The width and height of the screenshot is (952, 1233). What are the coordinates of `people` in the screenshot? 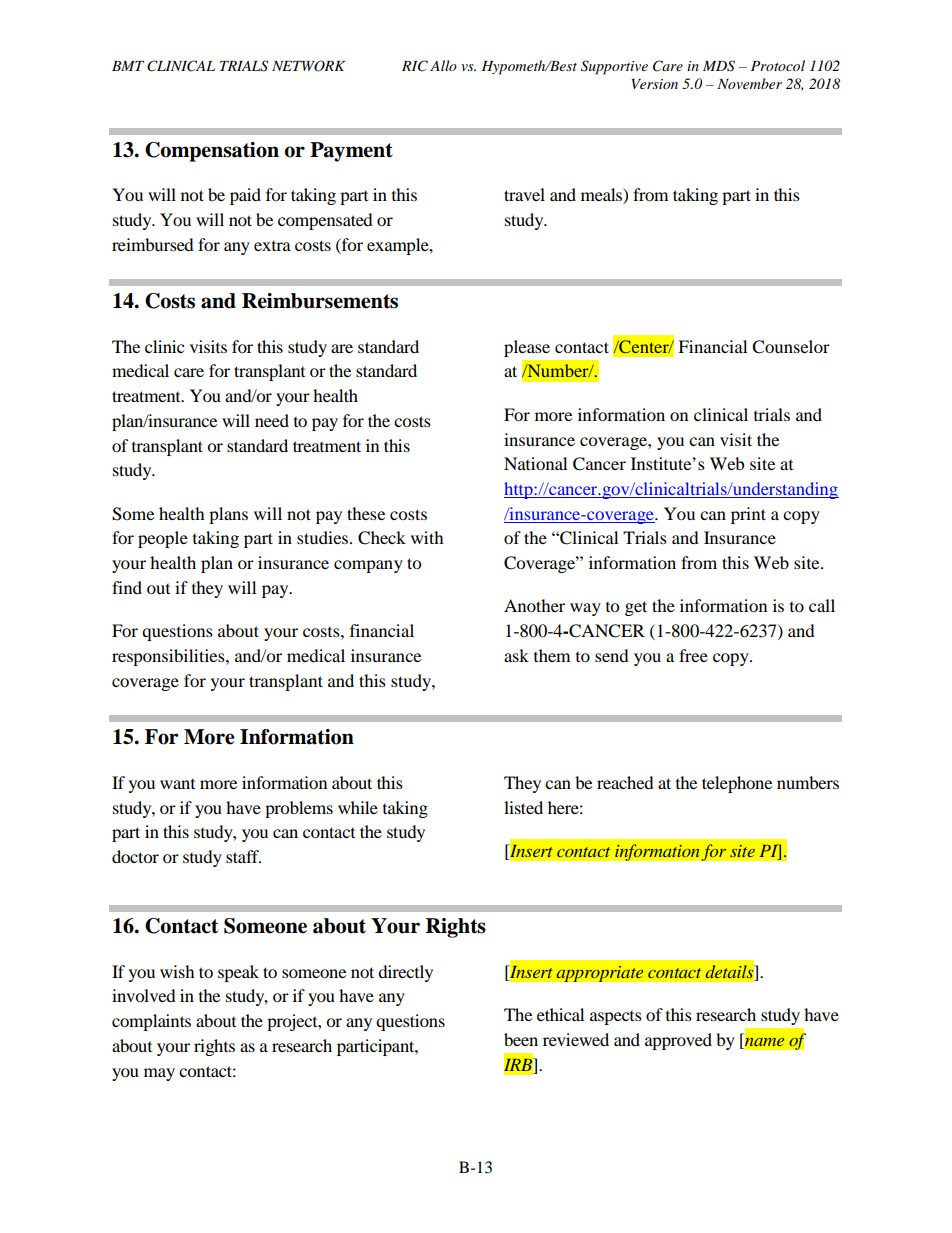 It's located at (163, 539).
